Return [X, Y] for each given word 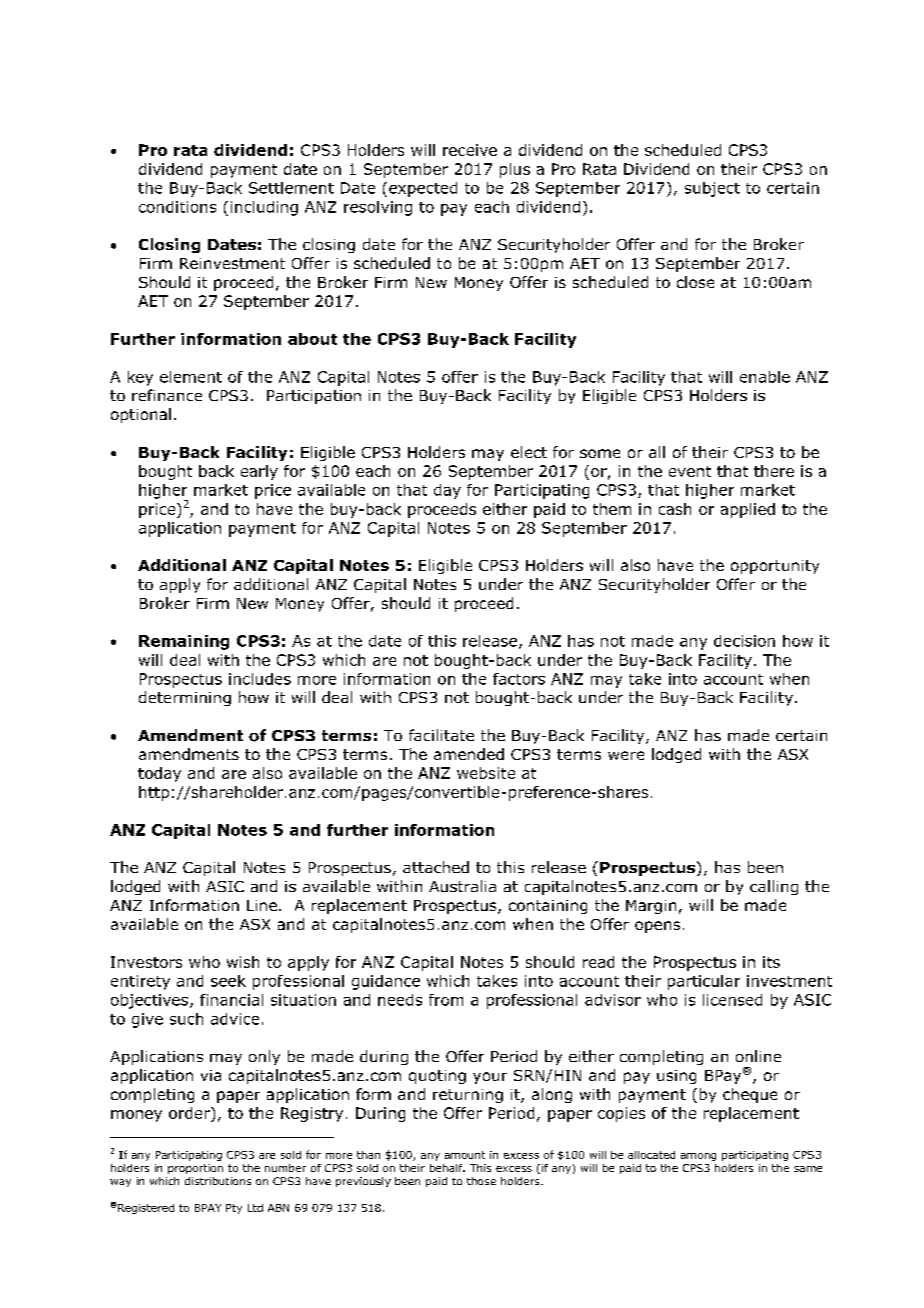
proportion [195, 1169]
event [690, 471]
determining [185, 698]
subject [712, 189]
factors [519, 679]
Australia [462, 886]
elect [529, 452]
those [481, 1181]
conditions [177, 207]
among [698, 1157]
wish [243, 962]
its [771, 962]
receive [470, 150]
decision [744, 641]
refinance [167, 395]
